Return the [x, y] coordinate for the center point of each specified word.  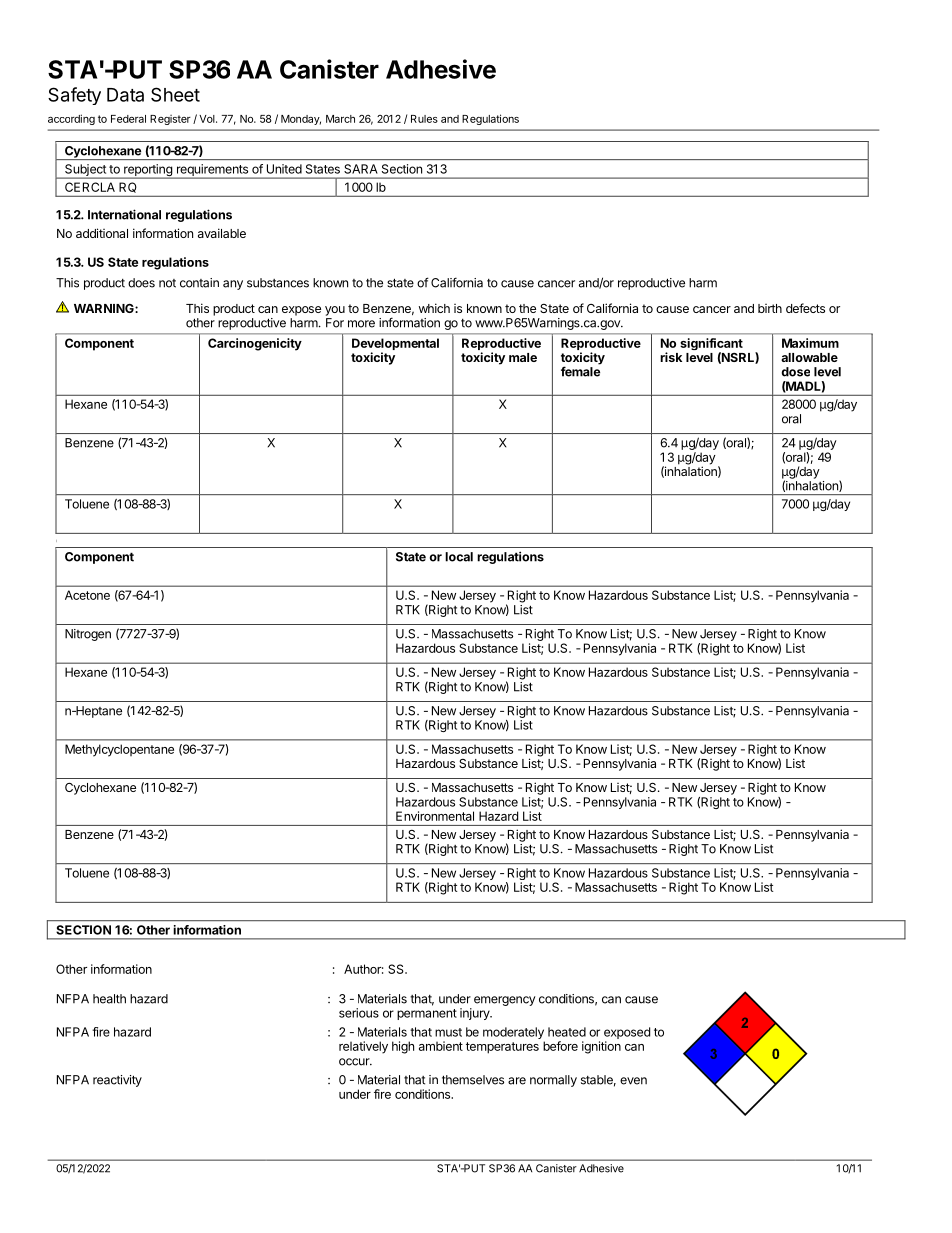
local [459, 557]
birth [770, 308]
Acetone [87, 595]
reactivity [117, 1081]
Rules [424, 119]
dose [795, 372]
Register [170, 120]
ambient [441, 1046]
